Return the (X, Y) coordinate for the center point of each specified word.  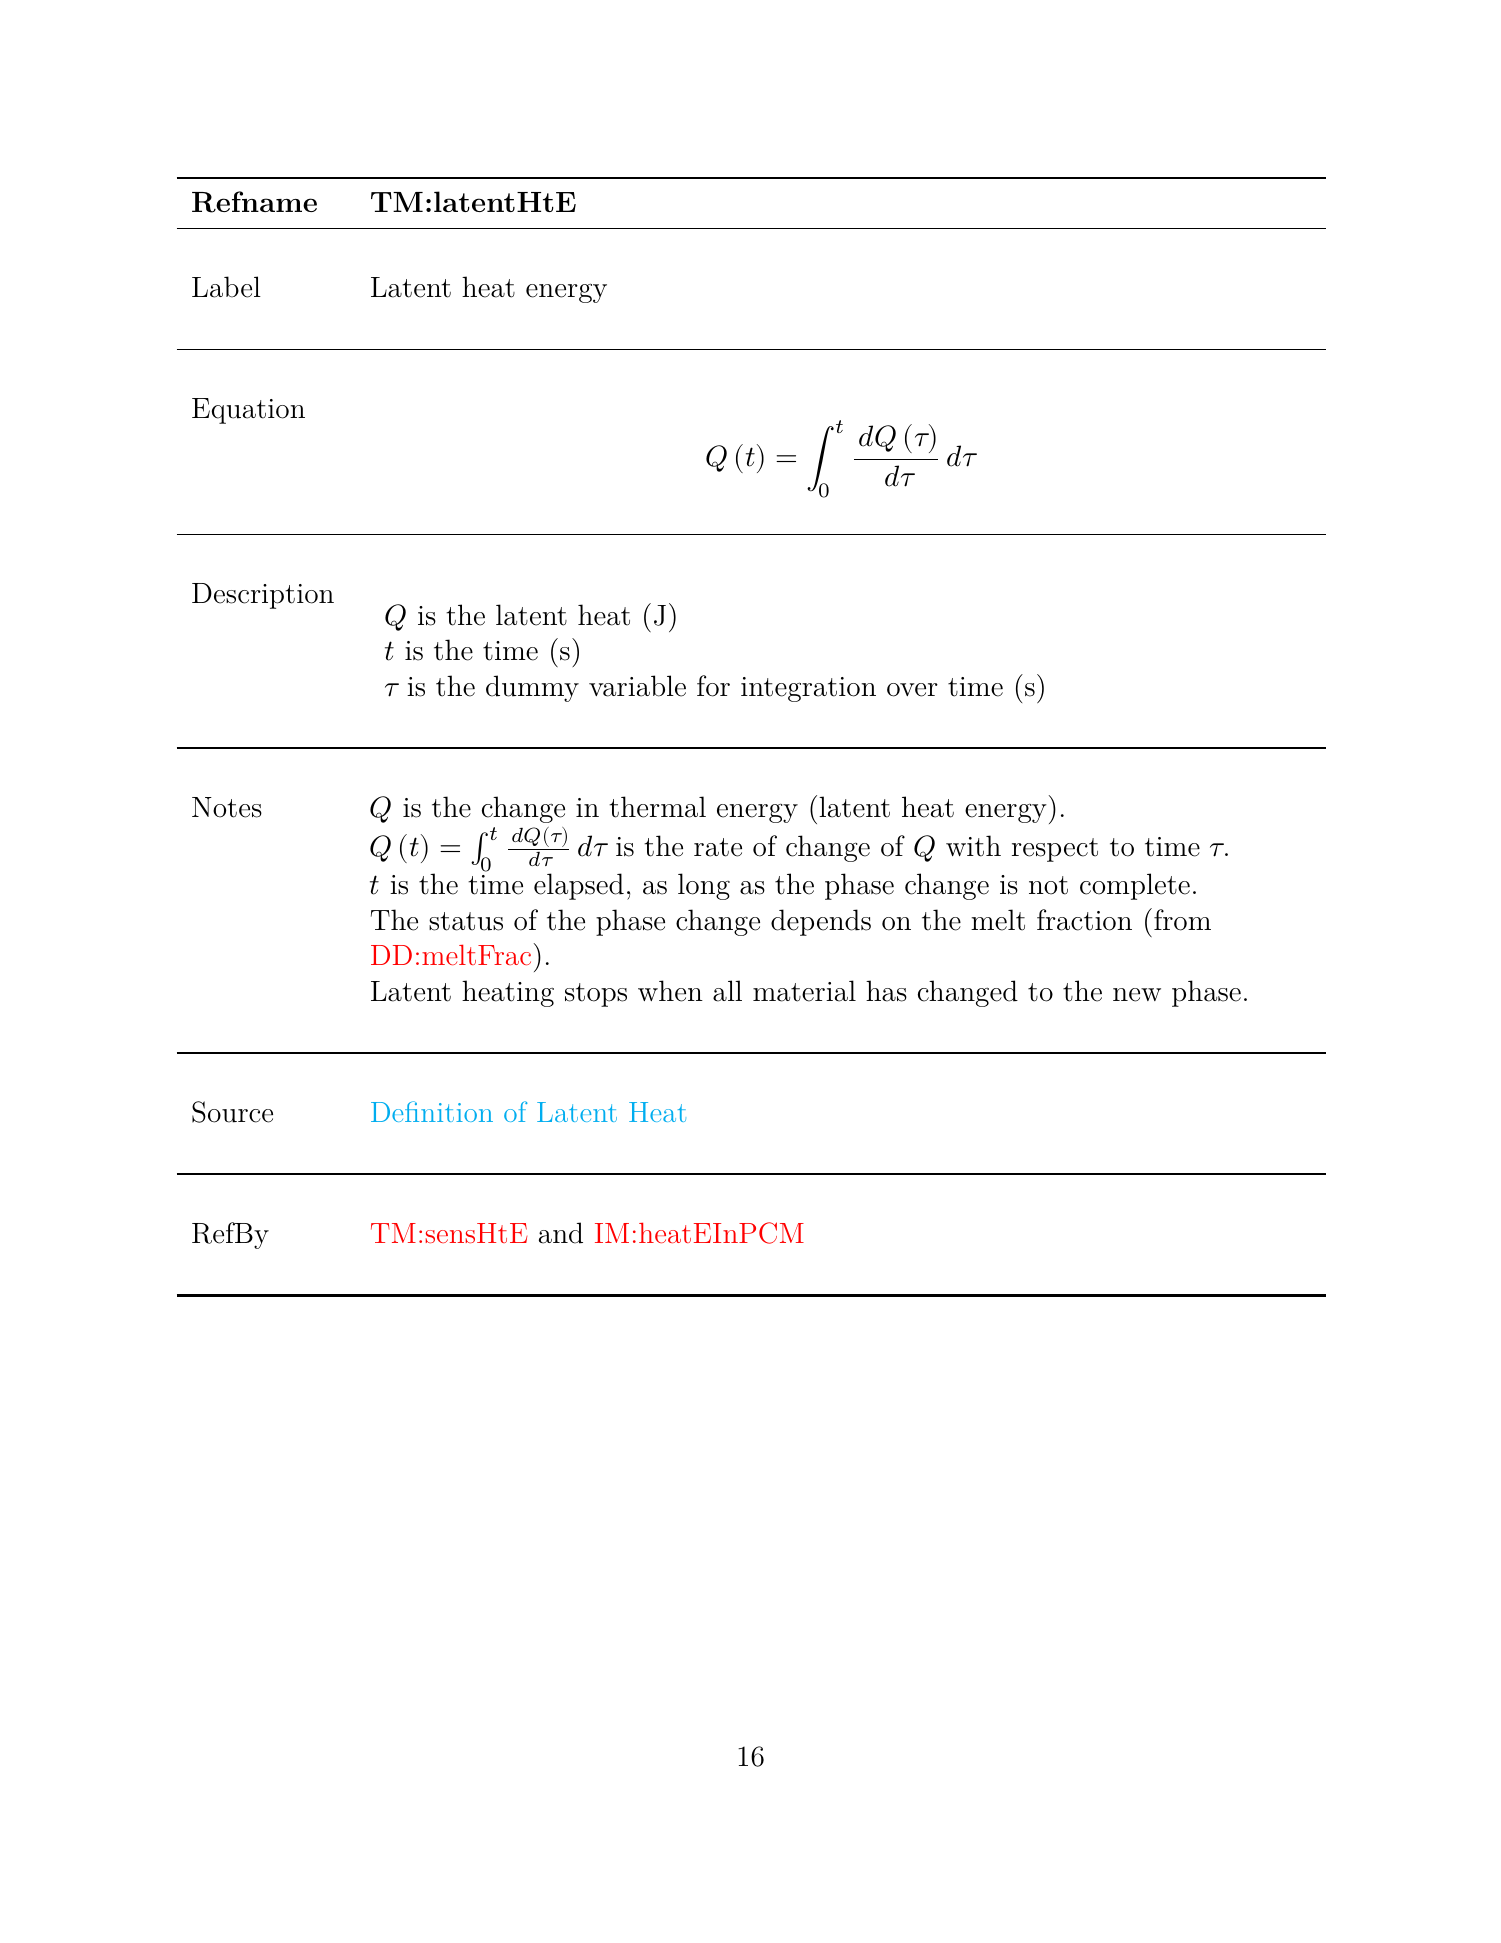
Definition (432, 1111)
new (1137, 995)
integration (808, 689)
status (466, 921)
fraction (1084, 920)
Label (226, 287)
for (713, 686)
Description (263, 596)
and (561, 1233)
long (704, 886)
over (912, 690)
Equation (248, 411)
